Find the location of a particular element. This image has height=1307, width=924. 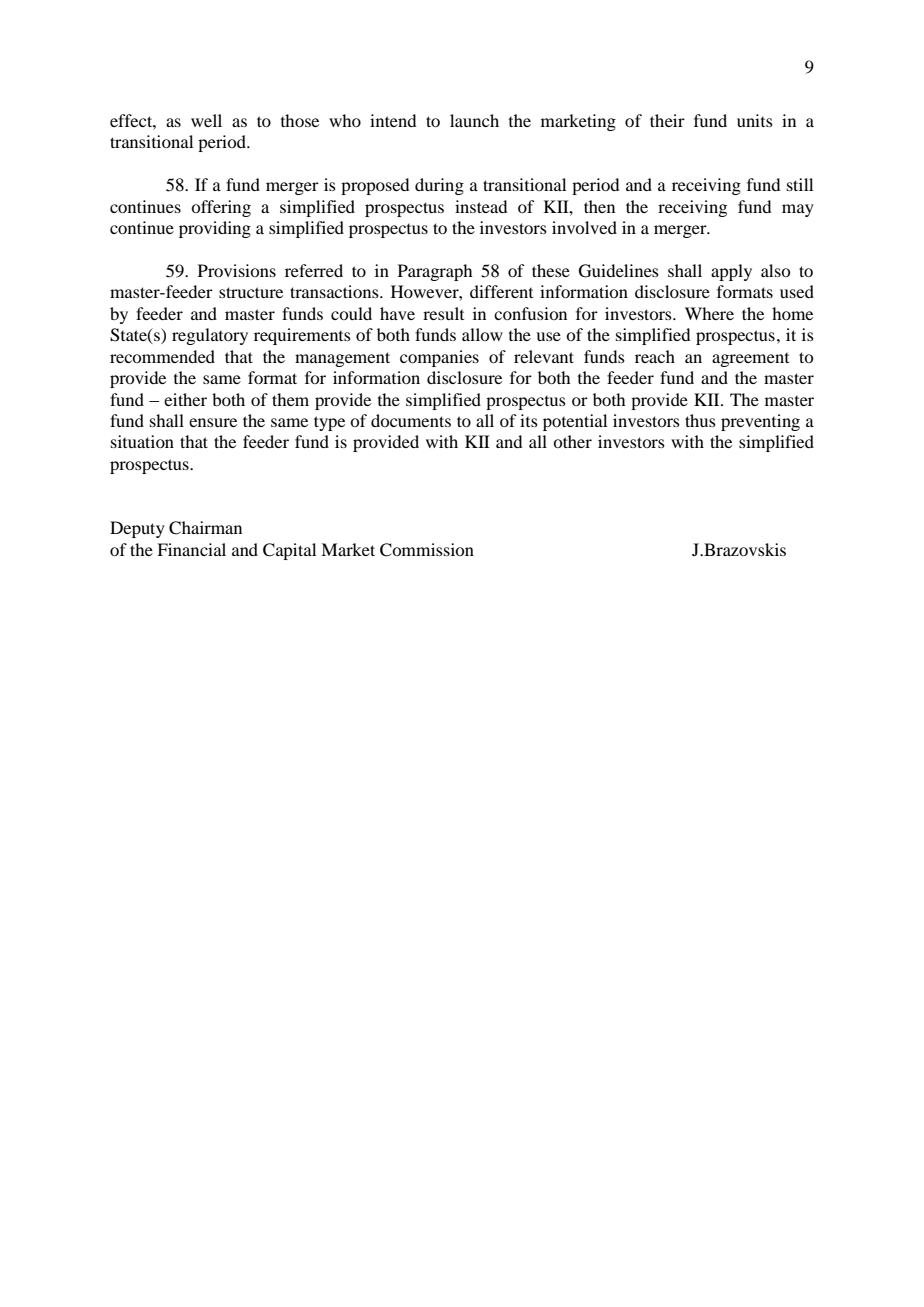

Chairman is located at coordinates (205, 528).
